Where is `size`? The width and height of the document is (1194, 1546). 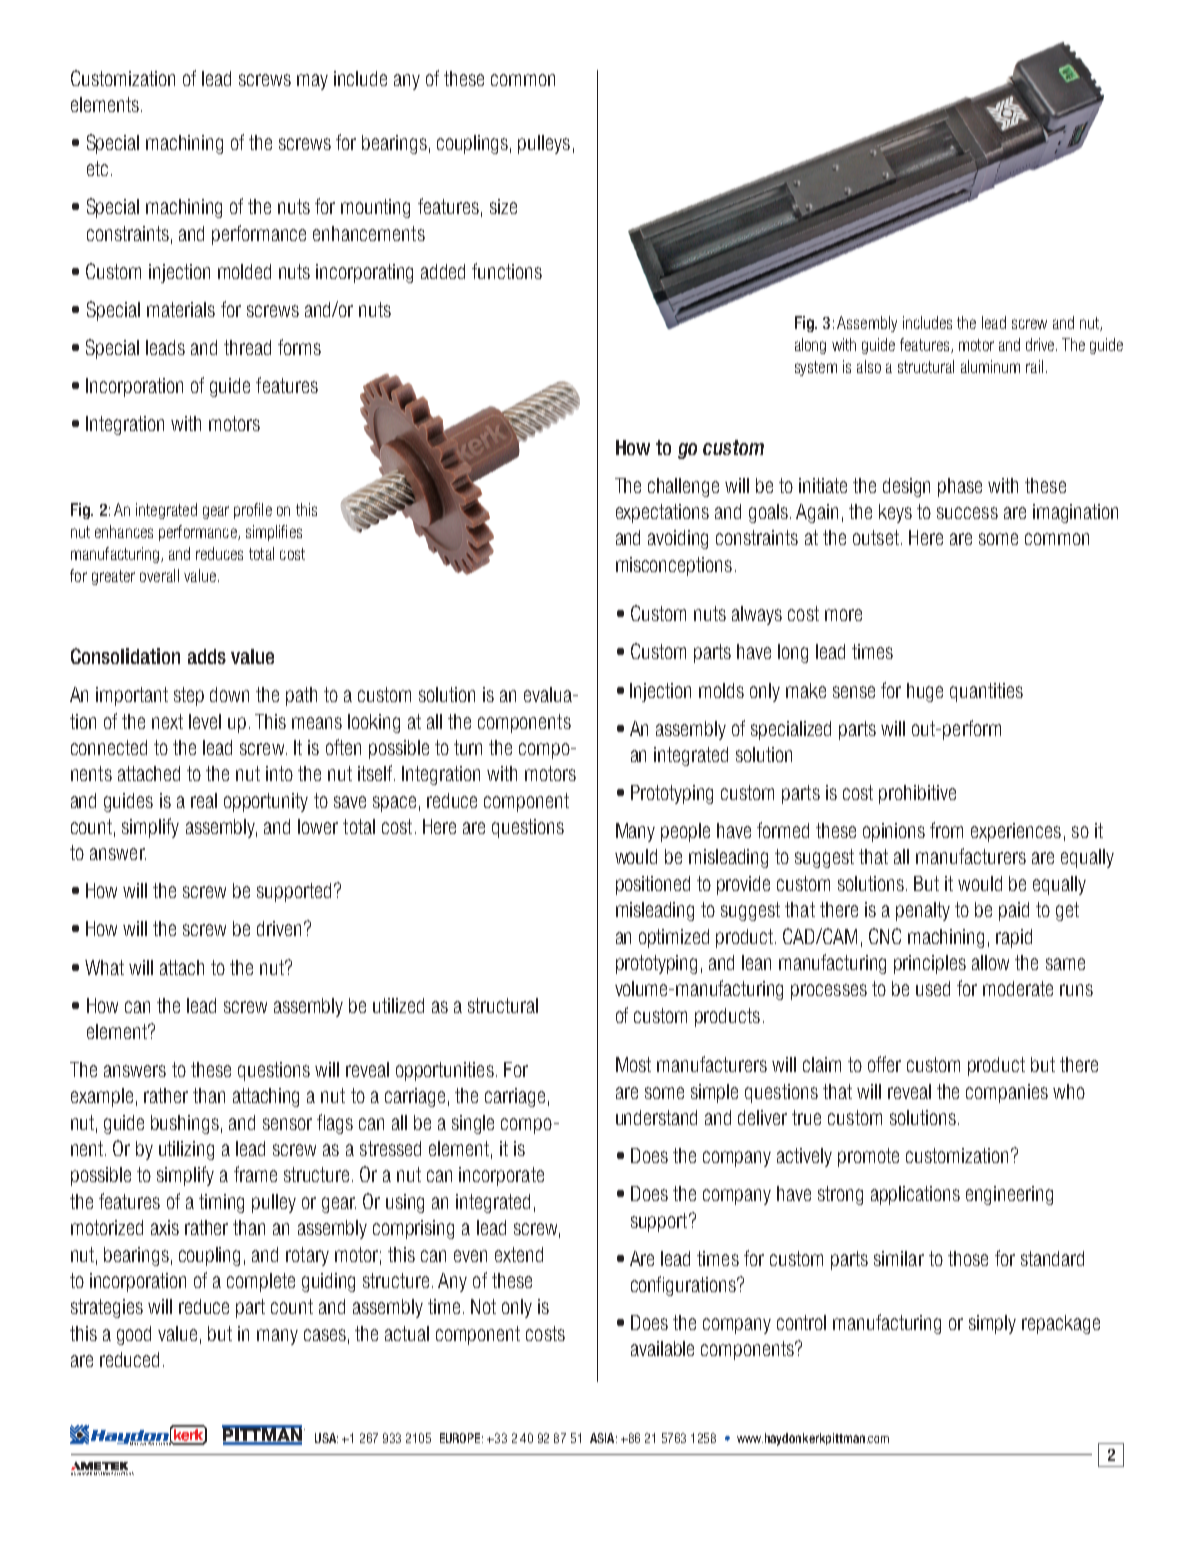 size is located at coordinates (503, 206).
